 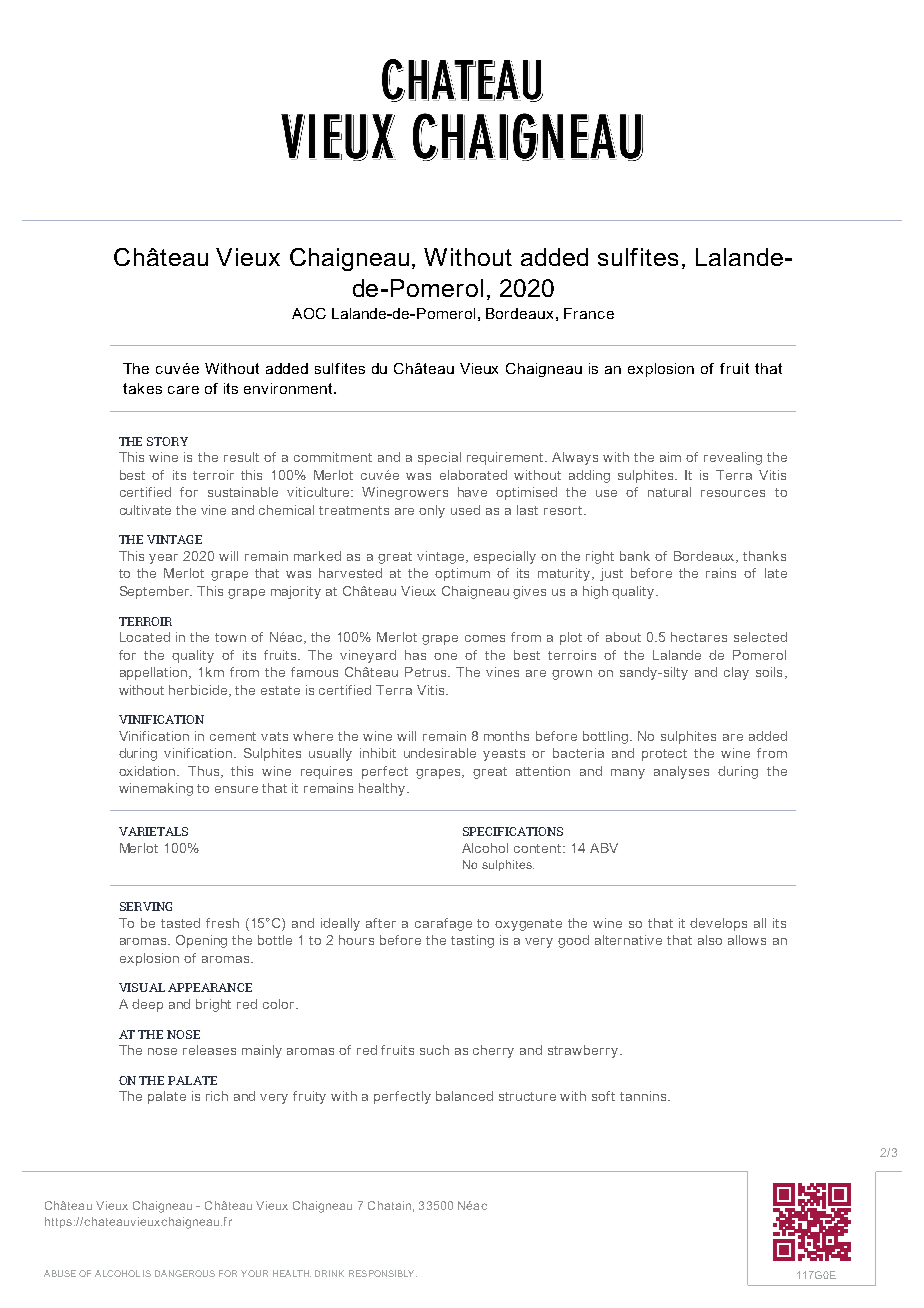 I want to click on tannins, so click(x=644, y=1096).
